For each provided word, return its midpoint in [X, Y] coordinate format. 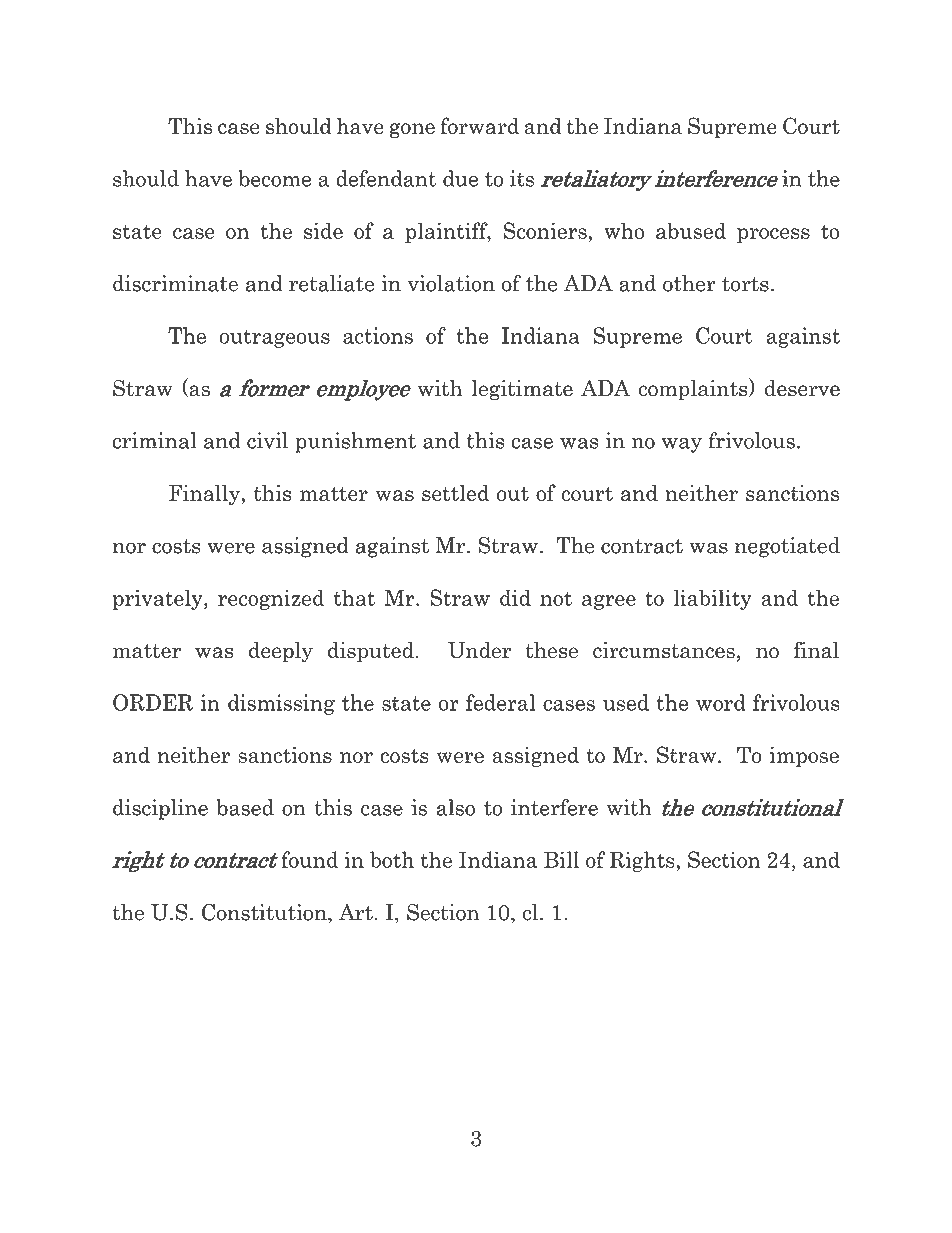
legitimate [522, 390]
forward [479, 125]
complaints [694, 389]
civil [267, 440]
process [773, 235]
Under [479, 650]
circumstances [664, 650]
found [309, 859]
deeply [281, 652]
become [274, 178]
